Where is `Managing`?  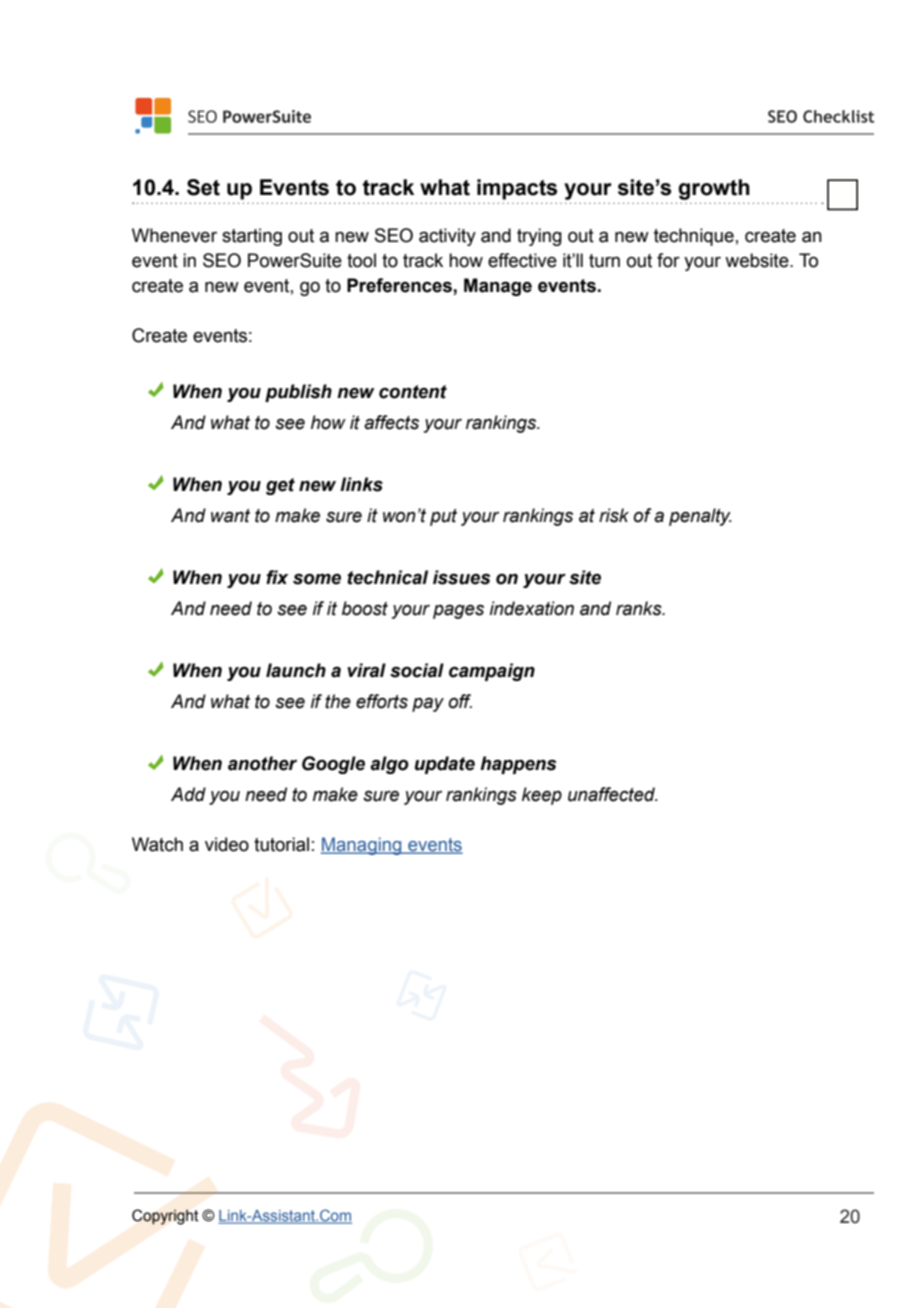
Managing is located at coordinates (362, 846).
